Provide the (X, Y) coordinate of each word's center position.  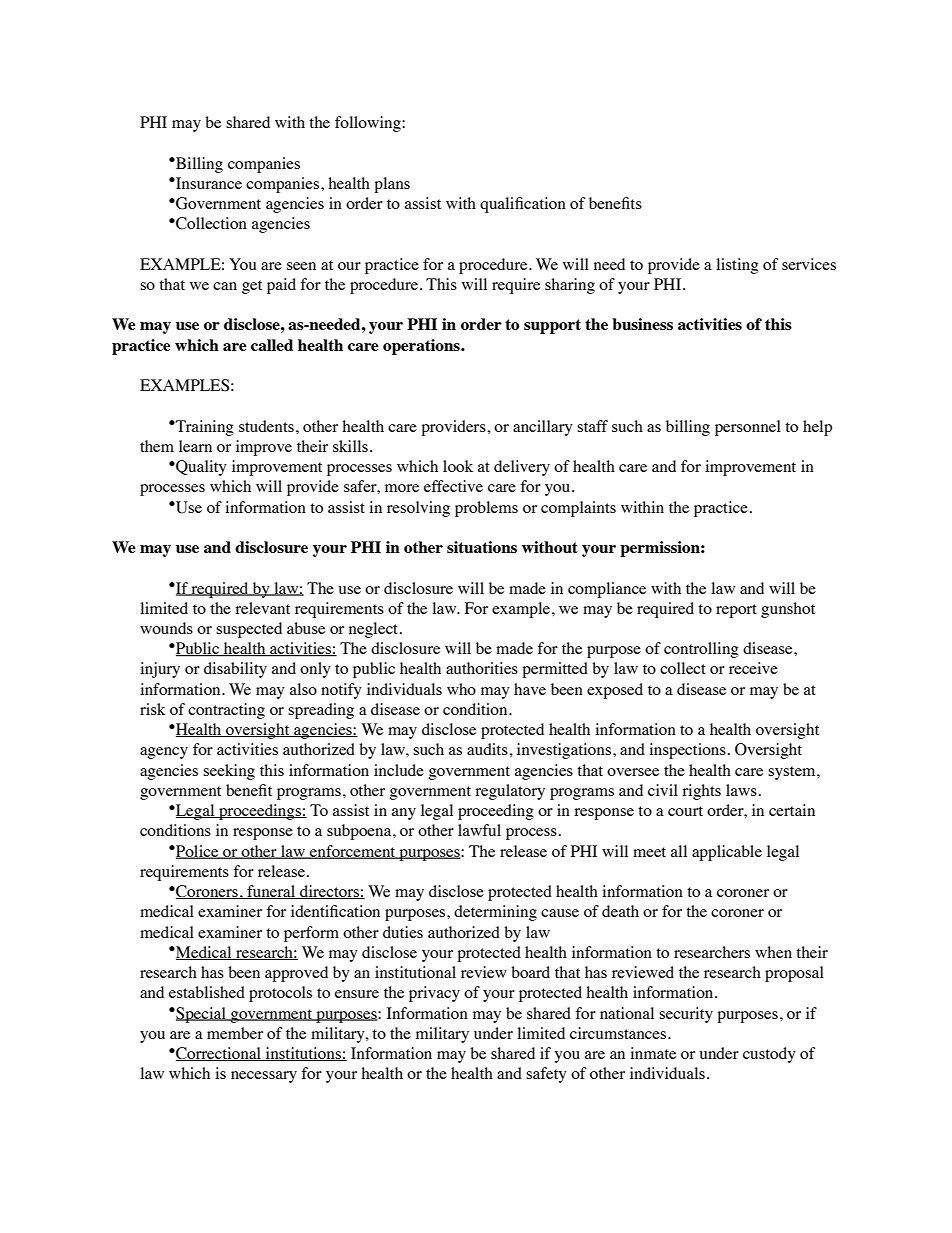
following (369, 124)
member (235, 1033)
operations (422, 347)
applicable (727, 853)
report (736, 611)
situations (482, 547)
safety (546, 1075)
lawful (479, 830)
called (272, 345)
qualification (523, 205)
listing (737, 266)
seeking (229, 772)
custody (769, 1055)
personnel (748, 428)
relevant (262, 608)
